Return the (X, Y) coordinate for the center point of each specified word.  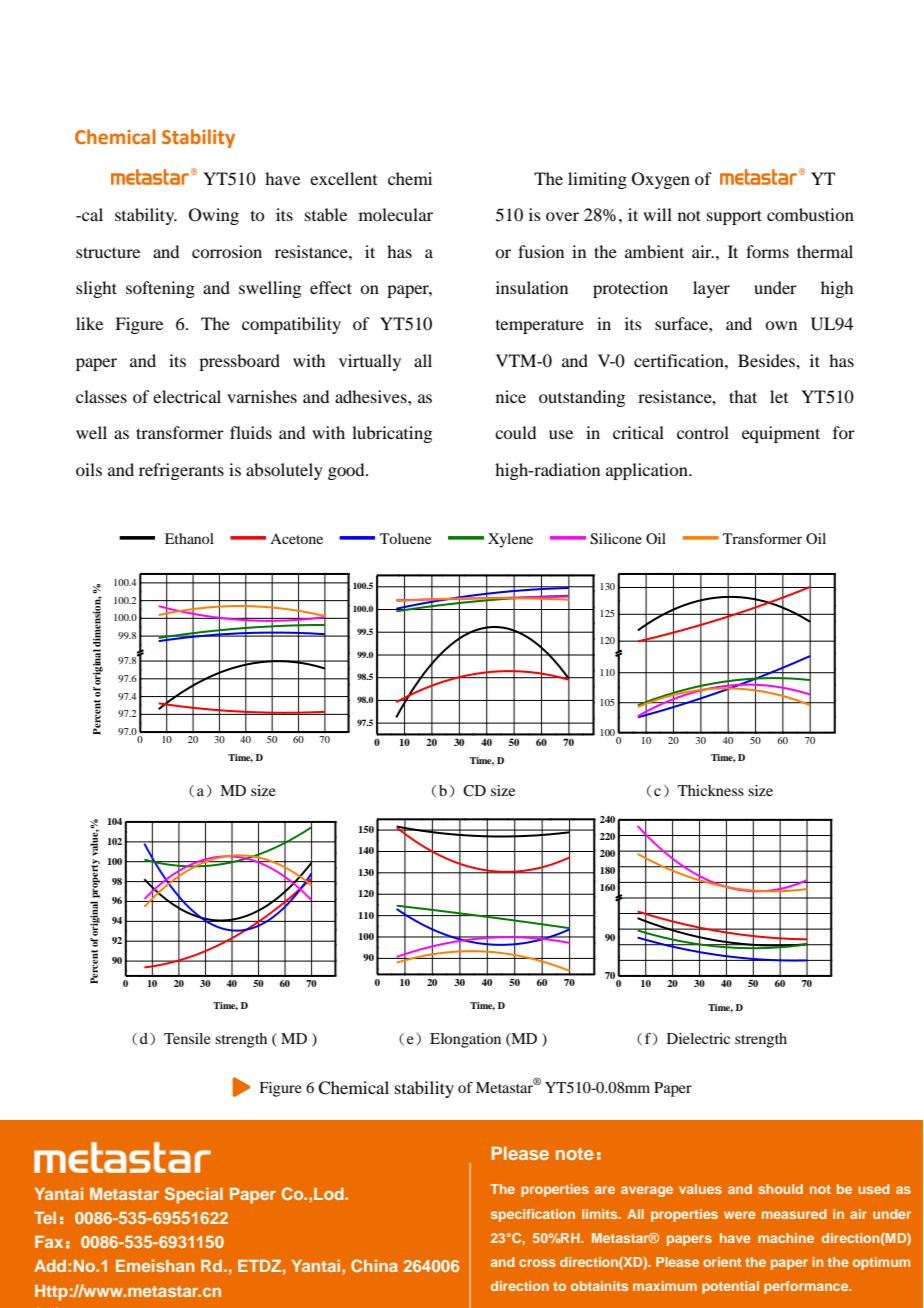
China (374, 1265)
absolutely (284, 471)
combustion (810, 214)
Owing (214, 216)
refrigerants (181, 471)
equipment (781, 434)
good (347, 471)
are (605, 1190)
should (780, 1189)
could (515, 432)
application (648, 471)
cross (537, 1263)
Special (194, 1195)
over (562, 216)
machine (786, 1238)
